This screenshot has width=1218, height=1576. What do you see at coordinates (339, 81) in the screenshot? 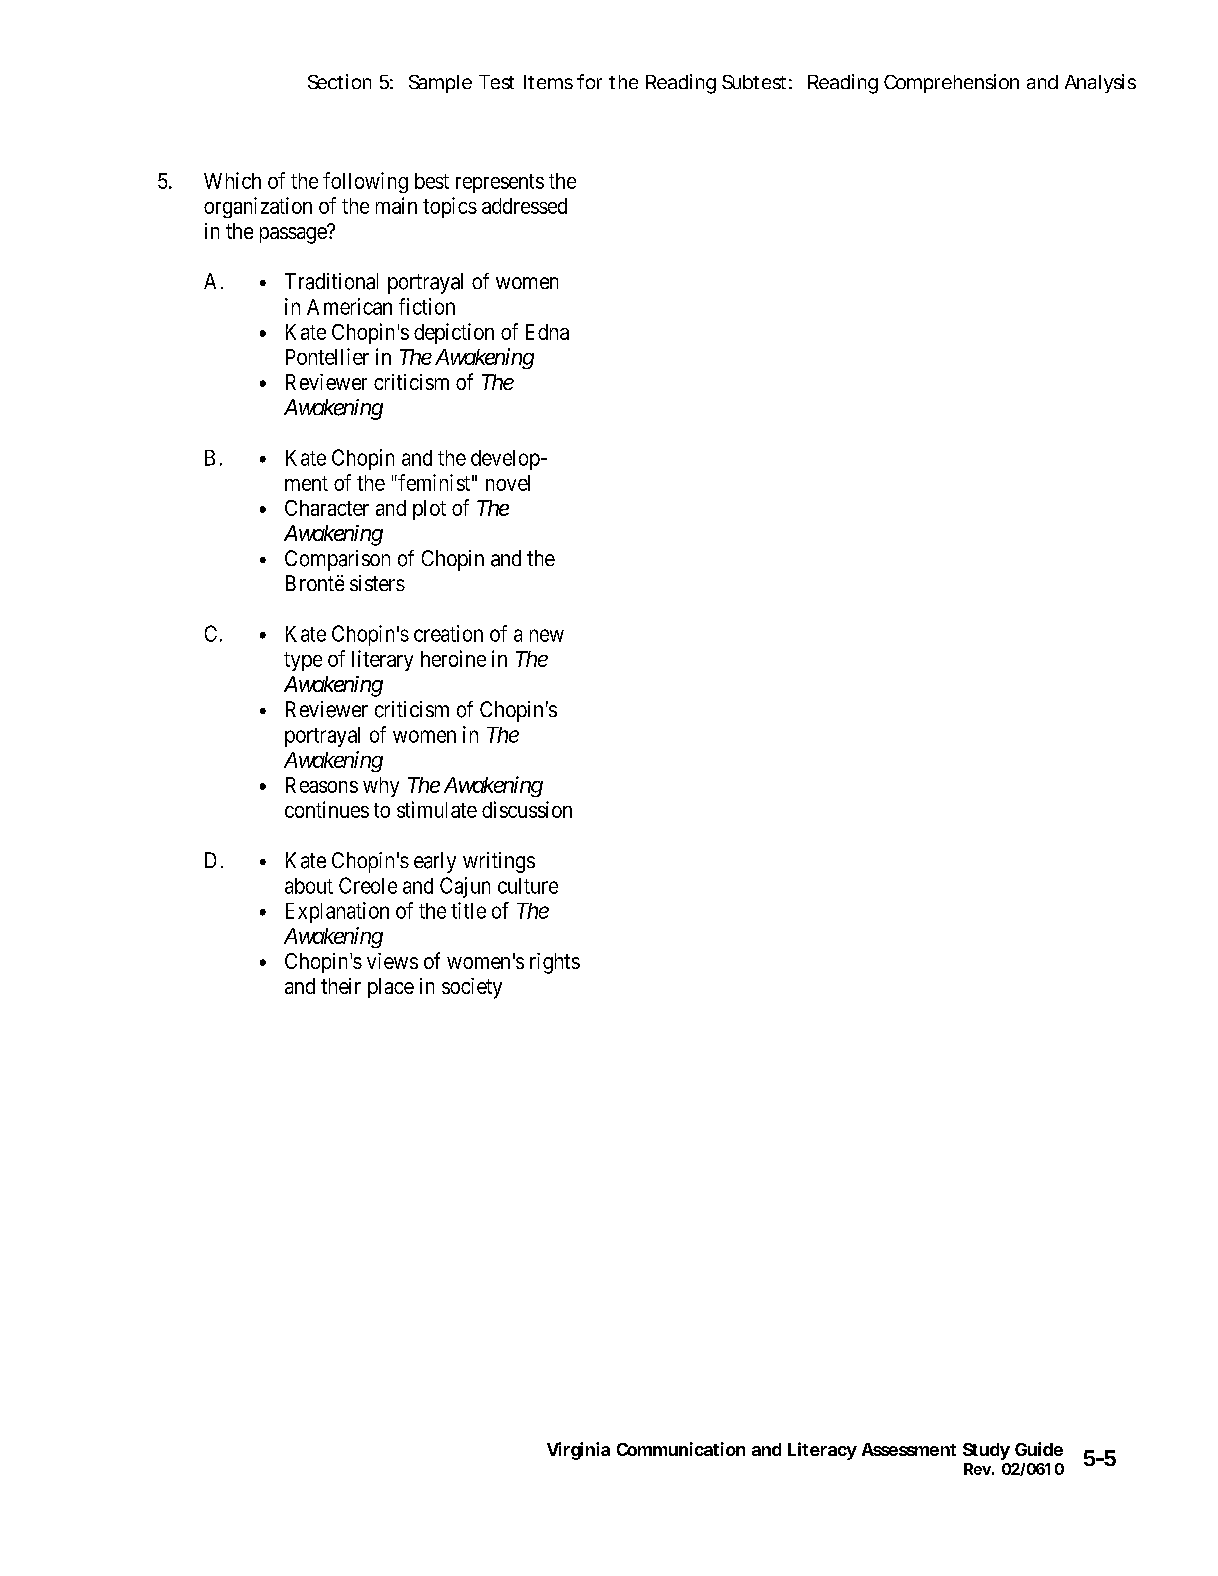
I see `Section` at bounding box center [339, 81].
